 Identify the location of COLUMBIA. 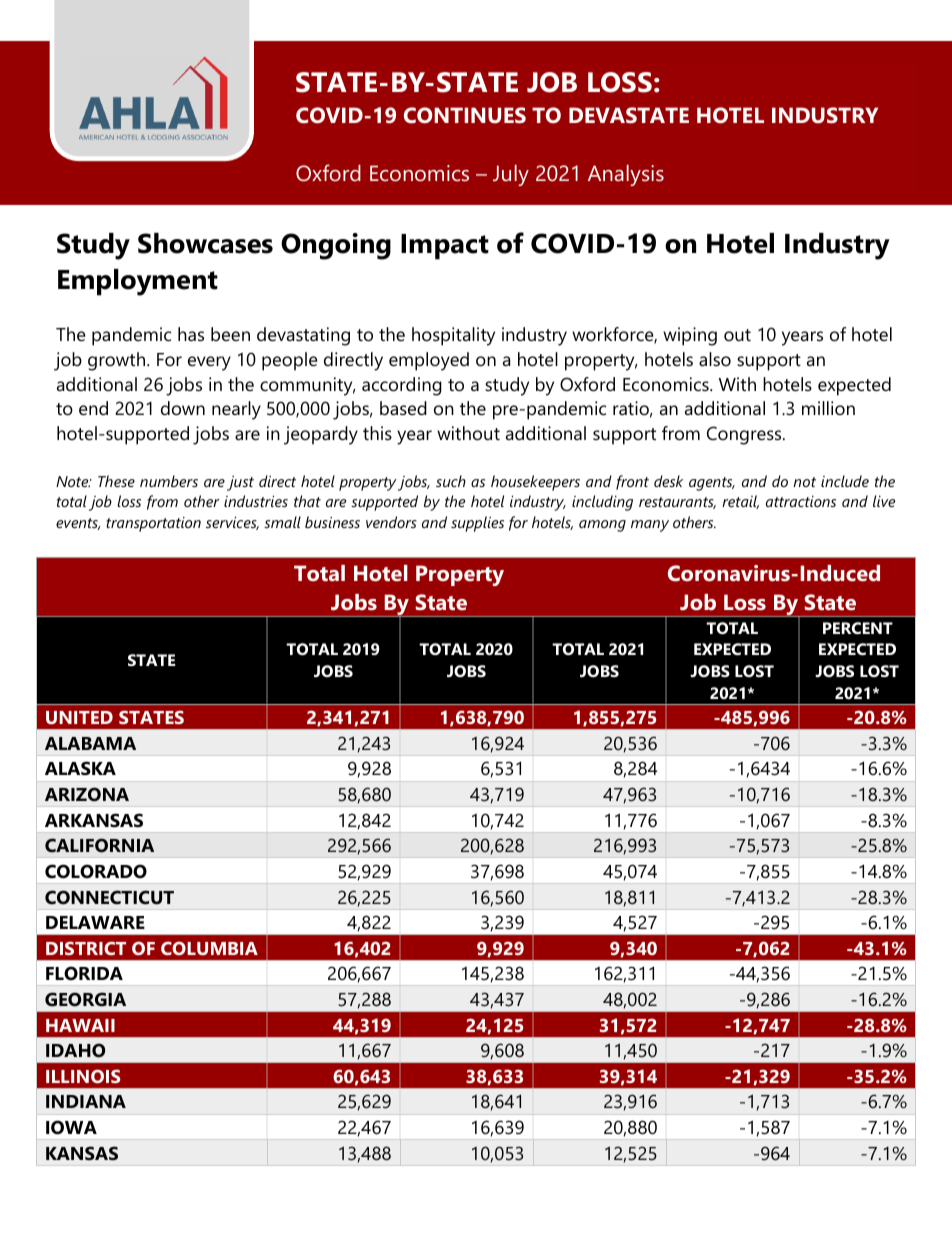
(209, 948).
